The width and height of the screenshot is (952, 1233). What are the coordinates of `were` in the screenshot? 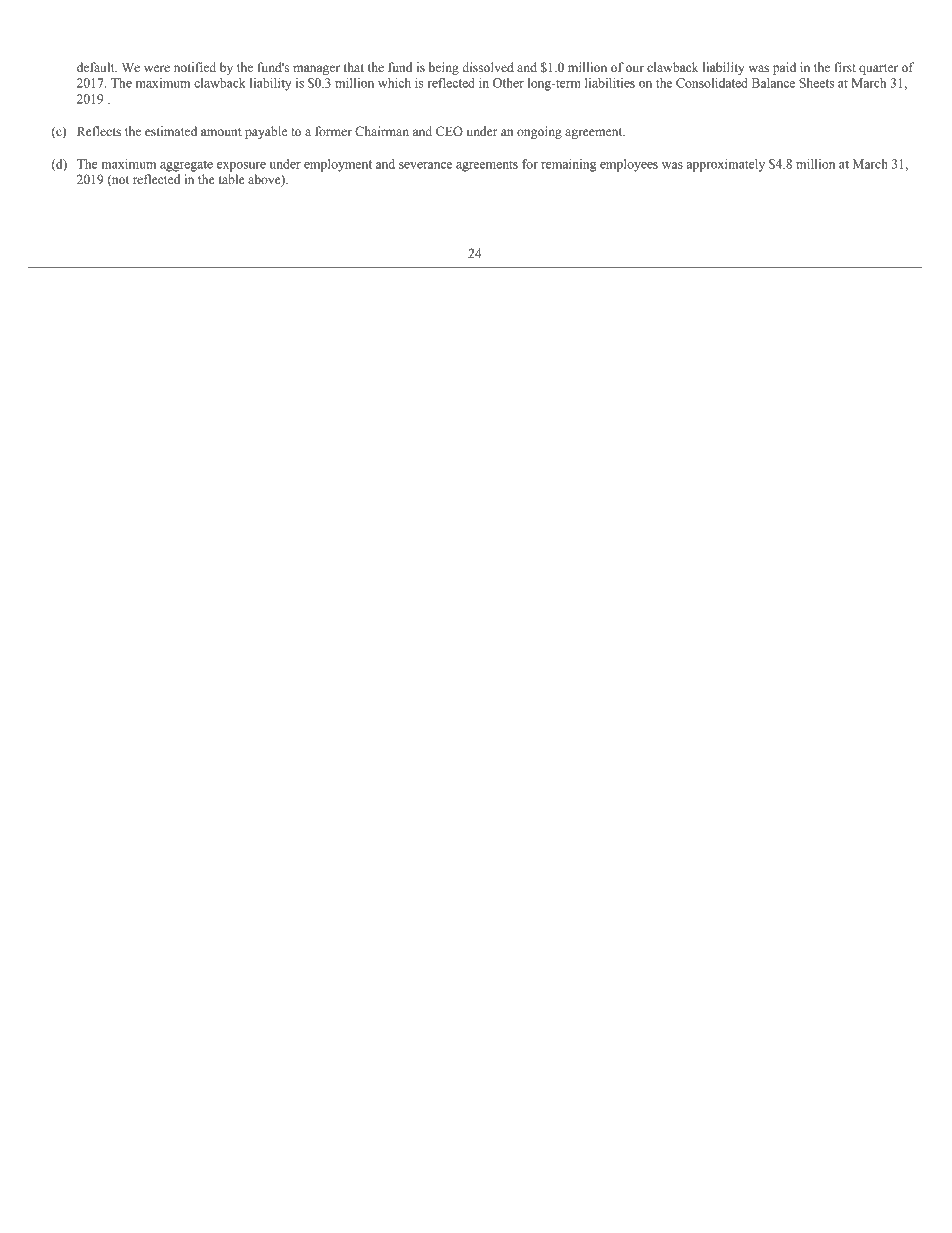 It's located at (157, 69).
